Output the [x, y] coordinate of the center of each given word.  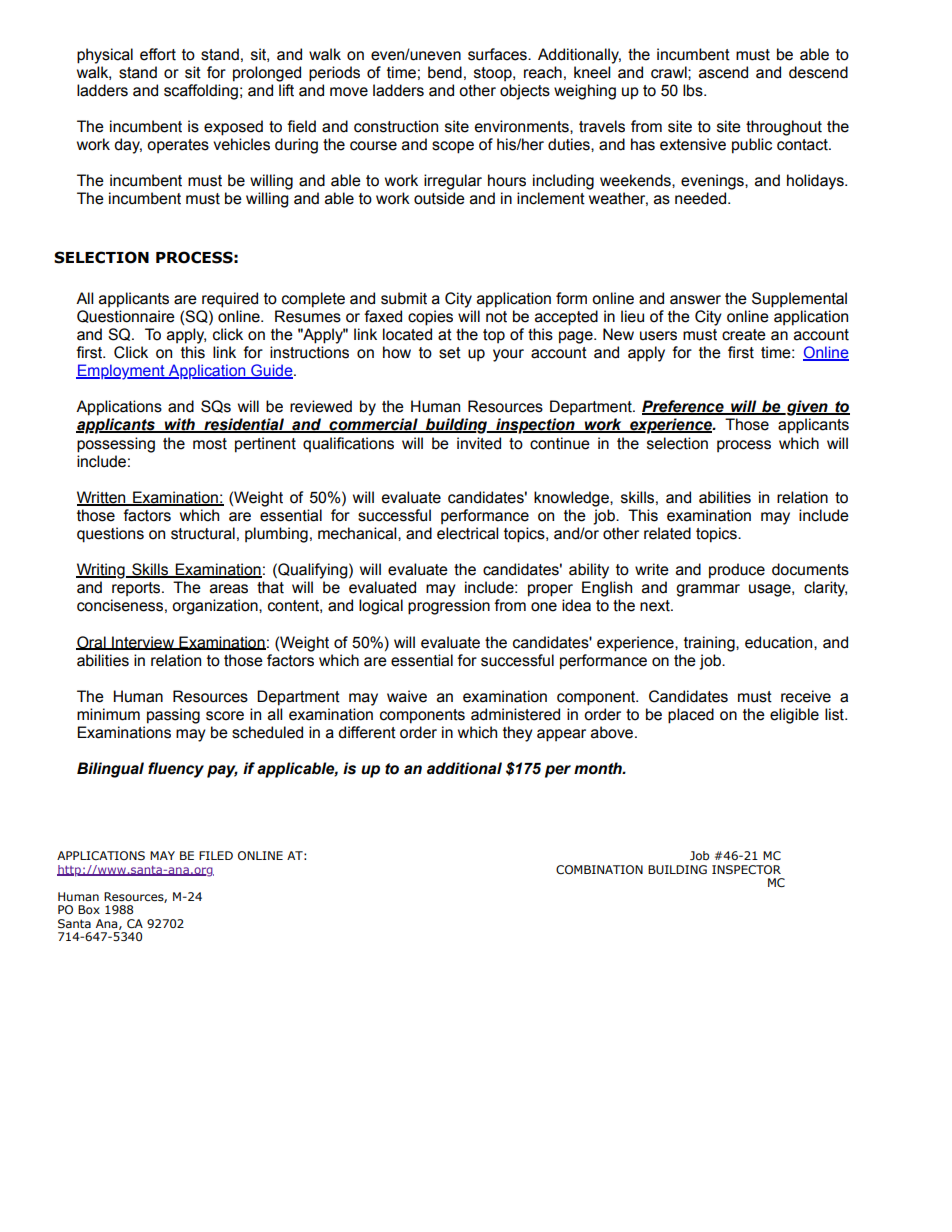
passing [173, 716]
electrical [467, 533]
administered [515, 714]
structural [203, 533]
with [179, 425]
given [807, 408]
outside [439, 198]
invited [479, 443]
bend [445, 72]
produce [737, 571]
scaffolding [201, 92]
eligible [794, 716]
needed [702, 198]
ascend [723, 72]
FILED [216, 855]
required [230, 300]
